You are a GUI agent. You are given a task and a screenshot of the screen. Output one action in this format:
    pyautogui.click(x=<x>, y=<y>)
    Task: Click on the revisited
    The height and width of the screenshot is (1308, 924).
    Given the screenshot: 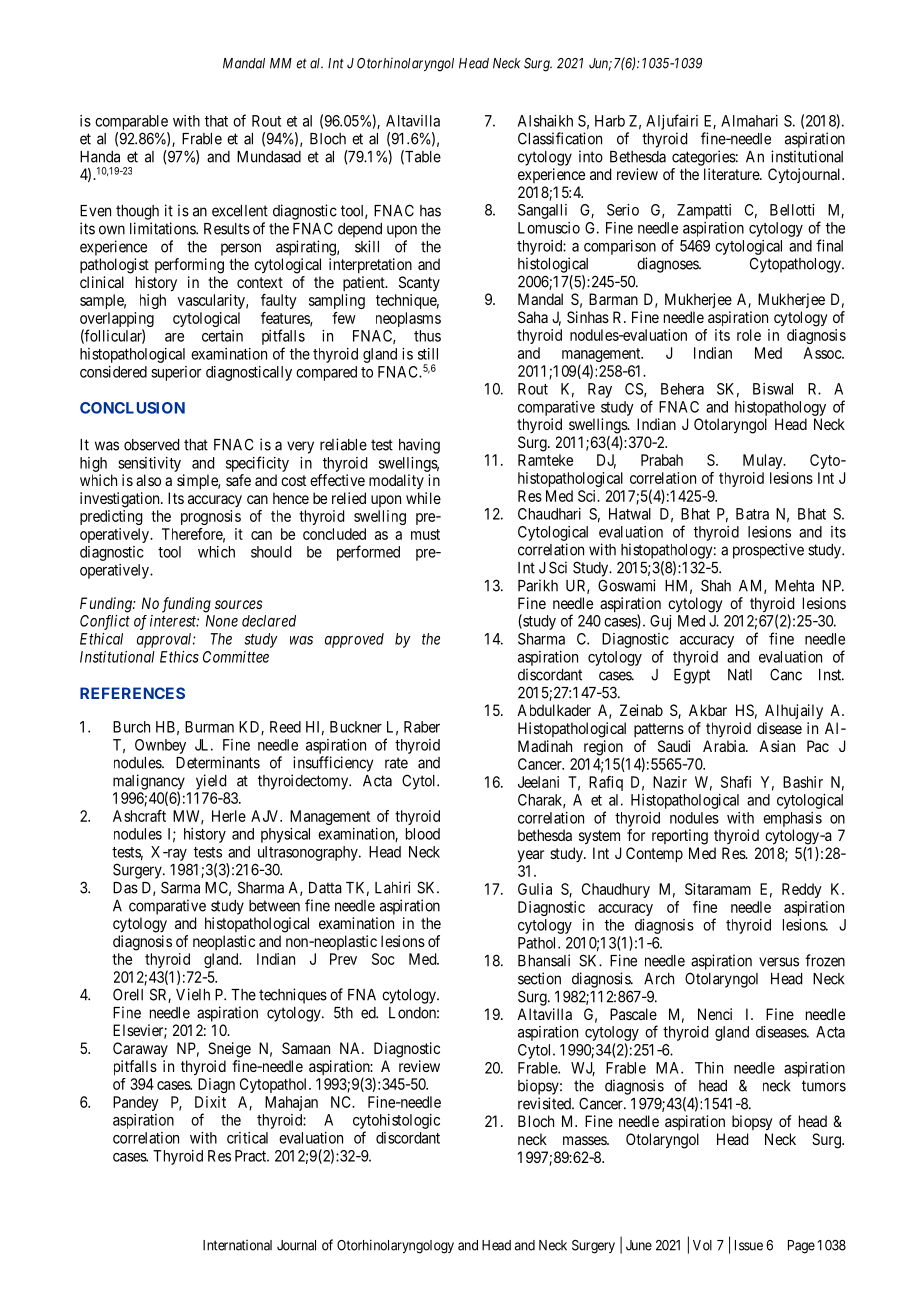 What is the action you would take?
    pyautogui.click(x=545, y=1103)
